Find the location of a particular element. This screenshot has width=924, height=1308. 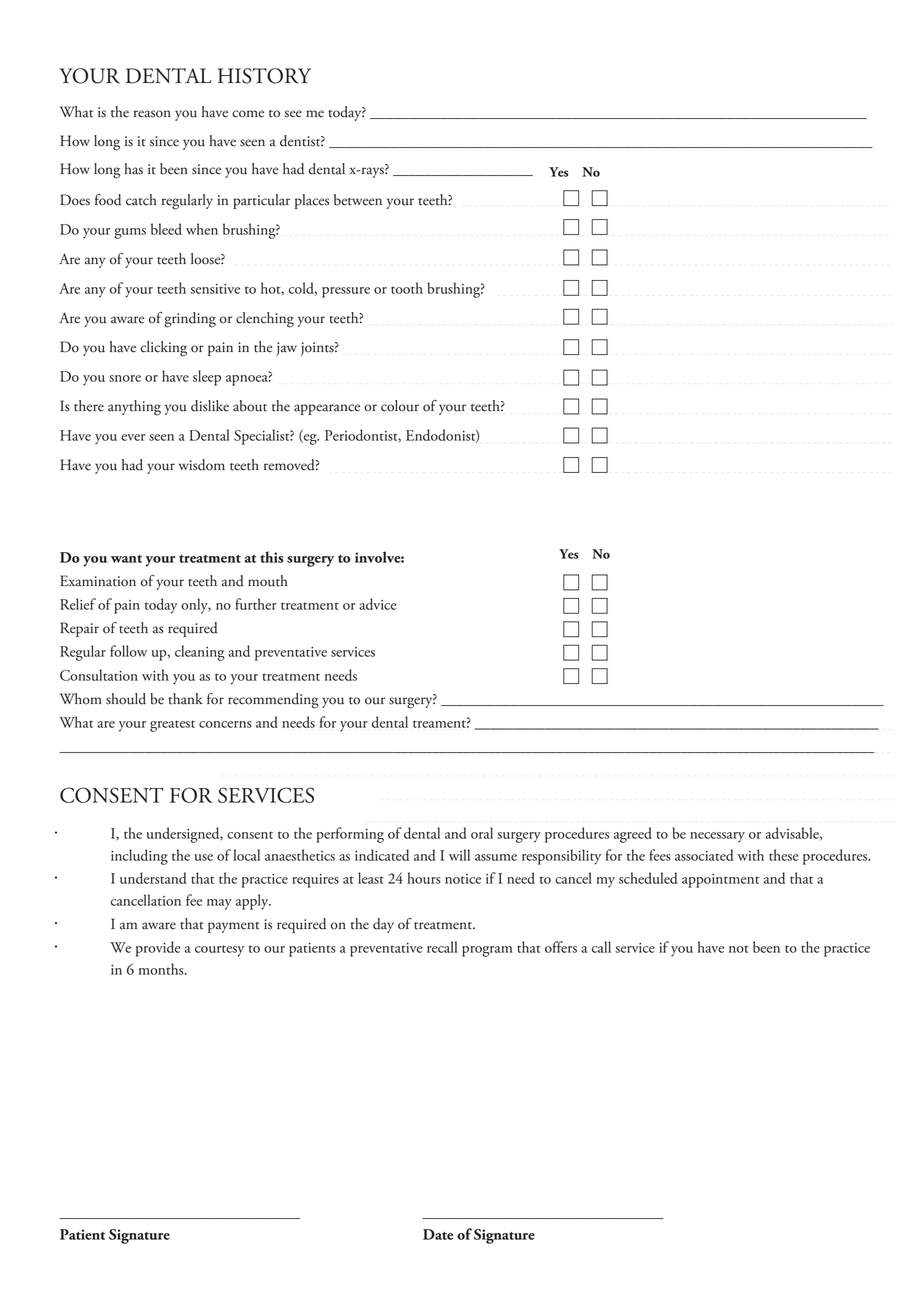

will is located at coordinates (459, 855).
